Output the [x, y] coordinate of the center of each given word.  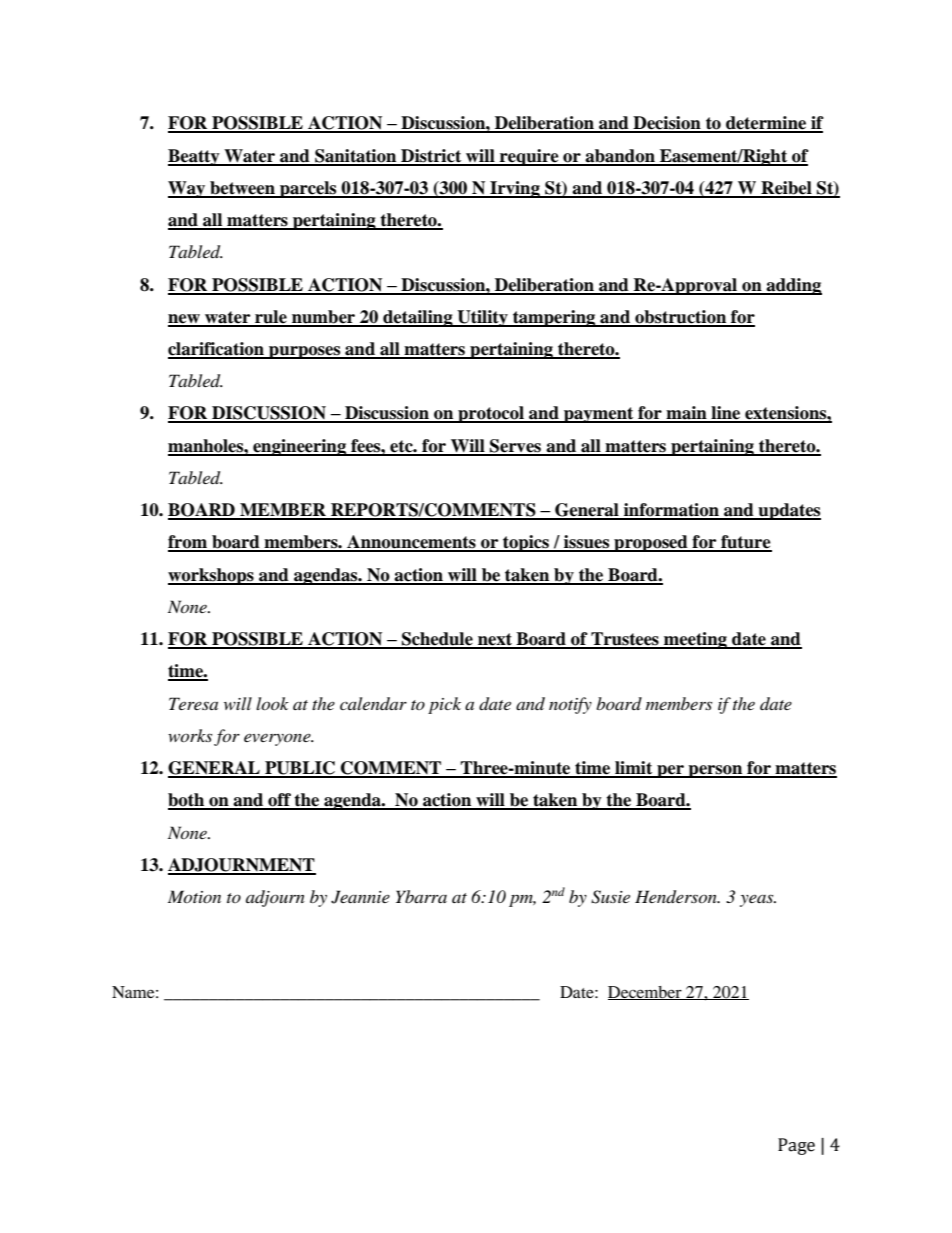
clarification [217, 350]
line [726, 414]
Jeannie [360, 897]
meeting [695, 640]
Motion [194, 896]
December [646, 993]
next [495, 640]
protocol [491, 414]
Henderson [677, 897]
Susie [610, 897]
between [242, 189]
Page [796, 1146]
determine [766, 124]
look [272, 703]
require [529, 157]
